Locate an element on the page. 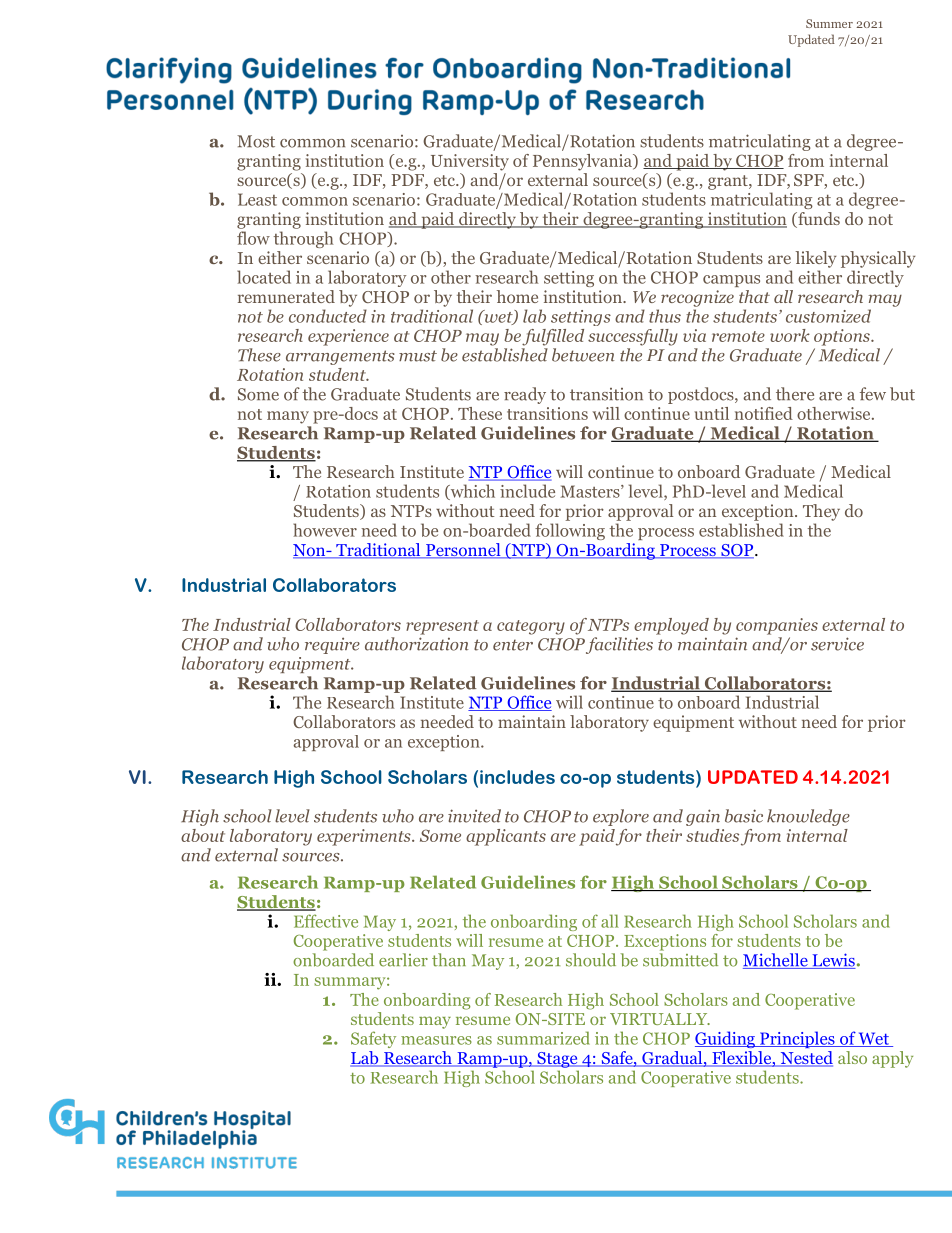  experiments is located at coordinates (365, 837).
